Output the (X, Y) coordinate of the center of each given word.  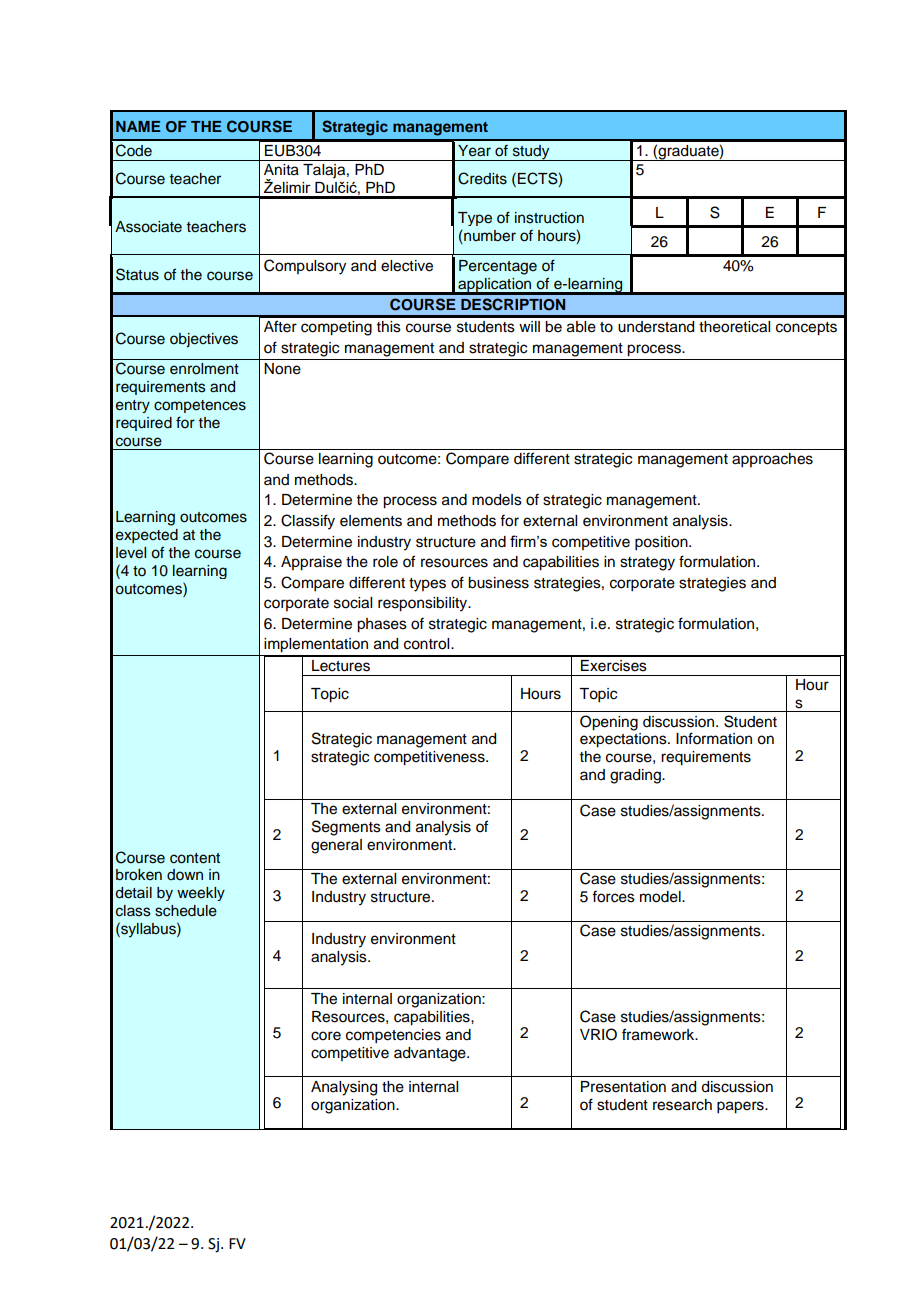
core (326, 1036)
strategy (647, 564)
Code (134, 150)
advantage (431, 1054)
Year (474, 151)
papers (741, 1107)
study (531, 153)
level (131, 553)
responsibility (424, 604)
